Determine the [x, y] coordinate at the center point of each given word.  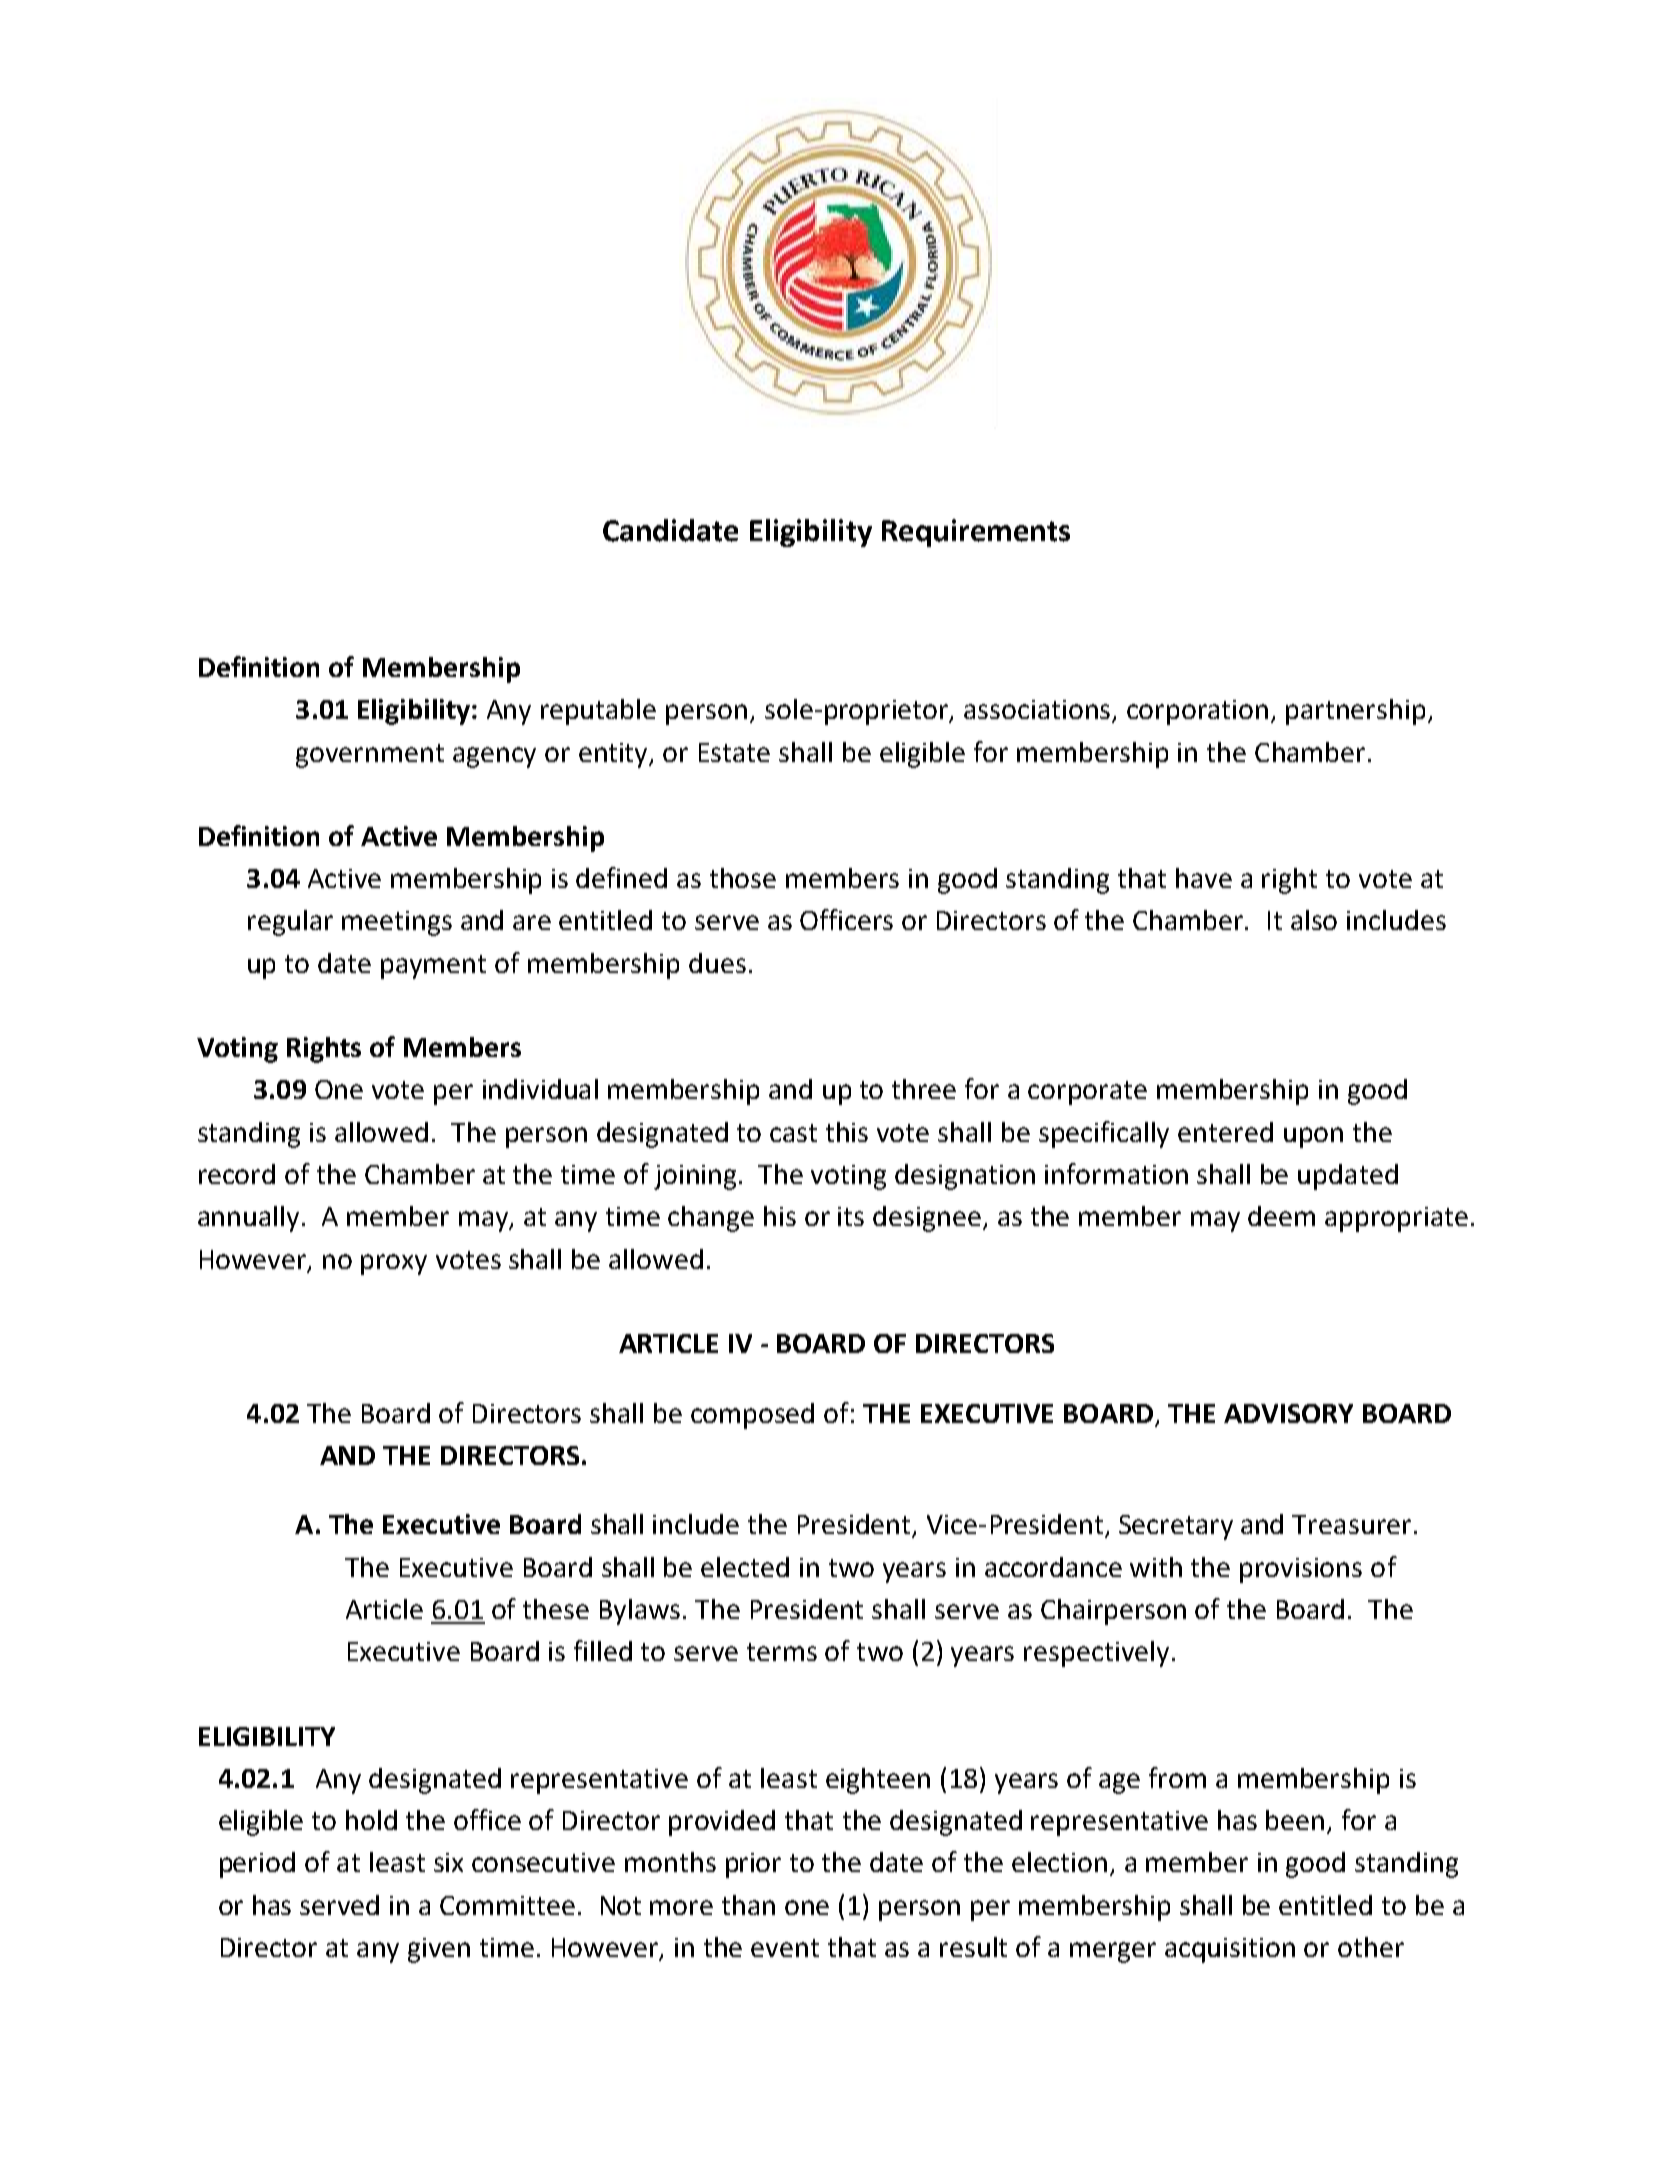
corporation [1197, 712]
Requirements [976, 533]
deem [1281, 1216]
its [851, 1216]
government [370, 756]
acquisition [1230, 1950]
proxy [394, 1264]
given [439, 1950]
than [748, 1905]
